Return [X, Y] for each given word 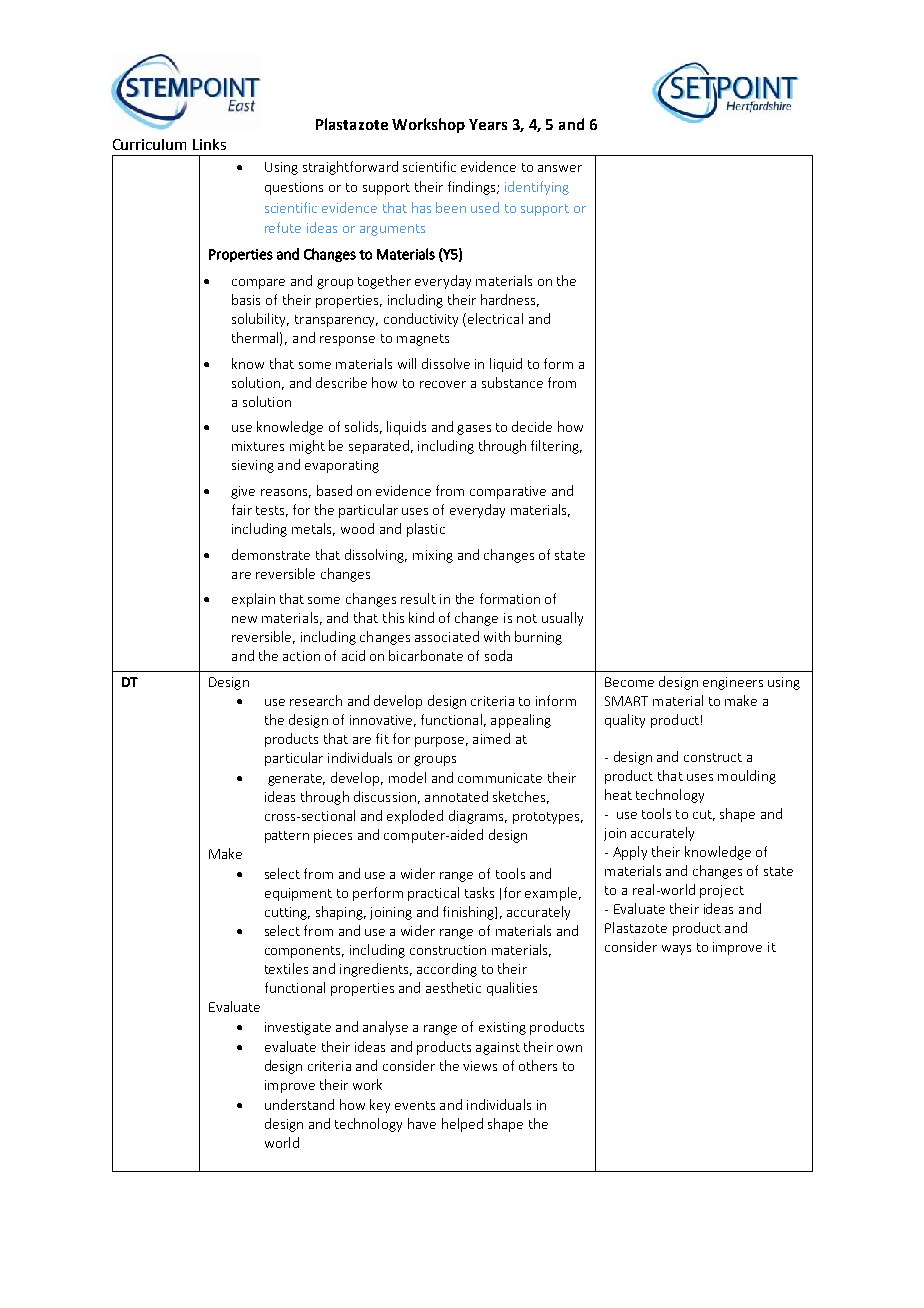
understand [299, 1104]
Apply [630, 853]
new [244, 619]
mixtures [258, 446]
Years [488, 124]
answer [560, 168]
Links [209, 144]
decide [532, 426]
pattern [287, 837]
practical [433, 894]
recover [443, 384]
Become [629, 682]
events [415, 1105]
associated [447, 636]
